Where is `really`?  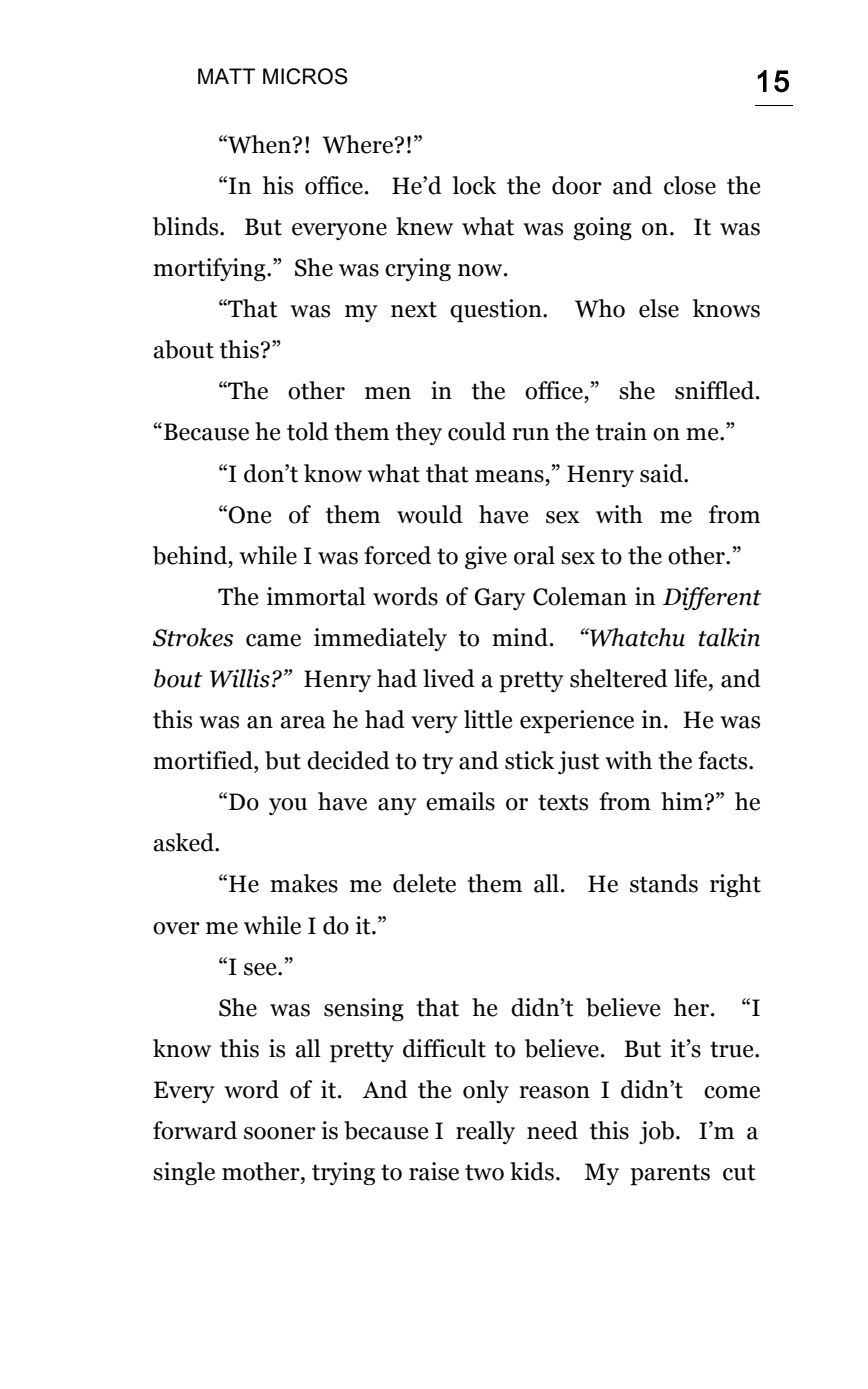
really is located at coordinates (485, 1132).
